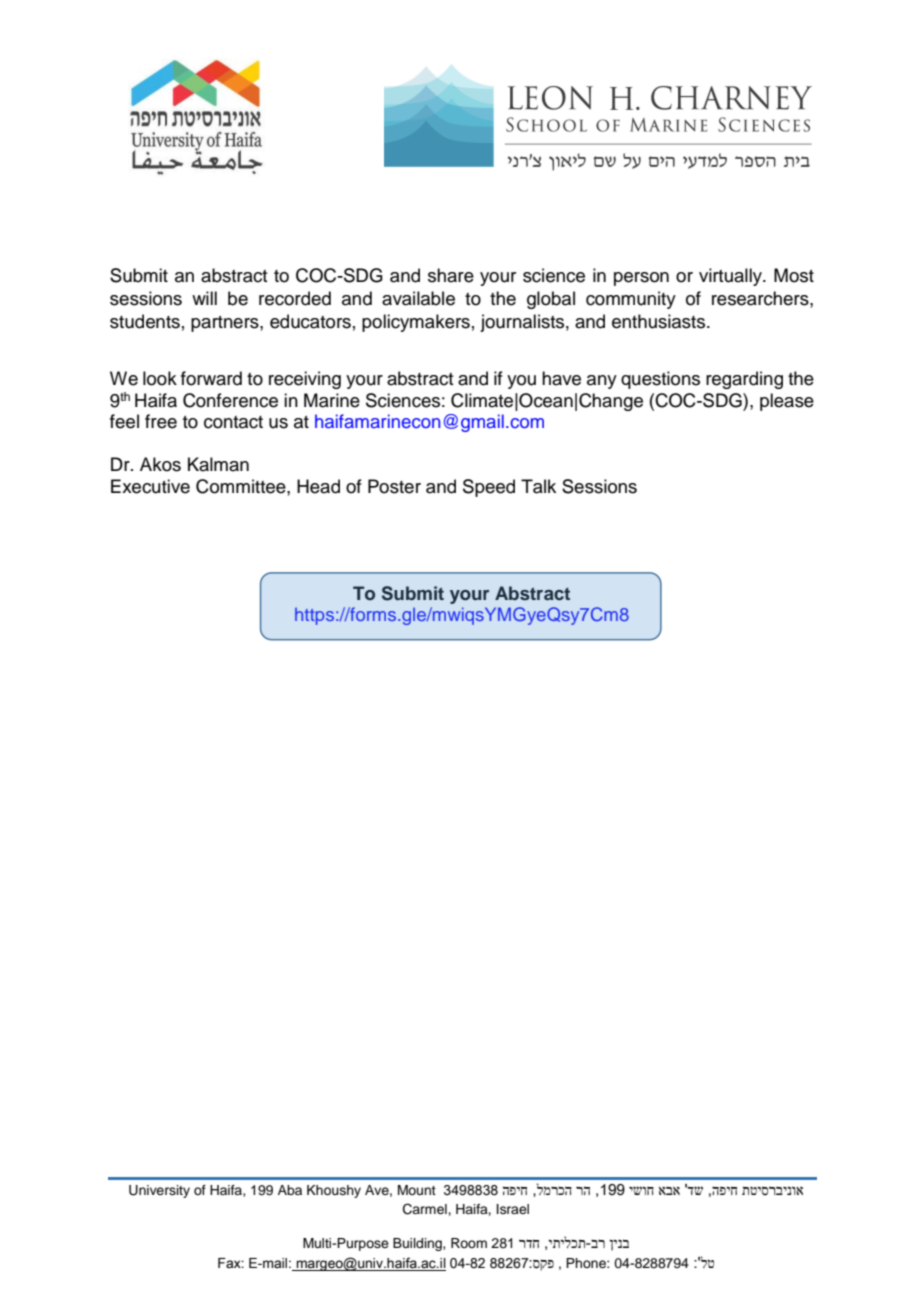 The height and width of the image is (1309, 924). What do you see at coordinates (469, 1243) in the image?
I see `Room` at bounding box center [469, 1243].
